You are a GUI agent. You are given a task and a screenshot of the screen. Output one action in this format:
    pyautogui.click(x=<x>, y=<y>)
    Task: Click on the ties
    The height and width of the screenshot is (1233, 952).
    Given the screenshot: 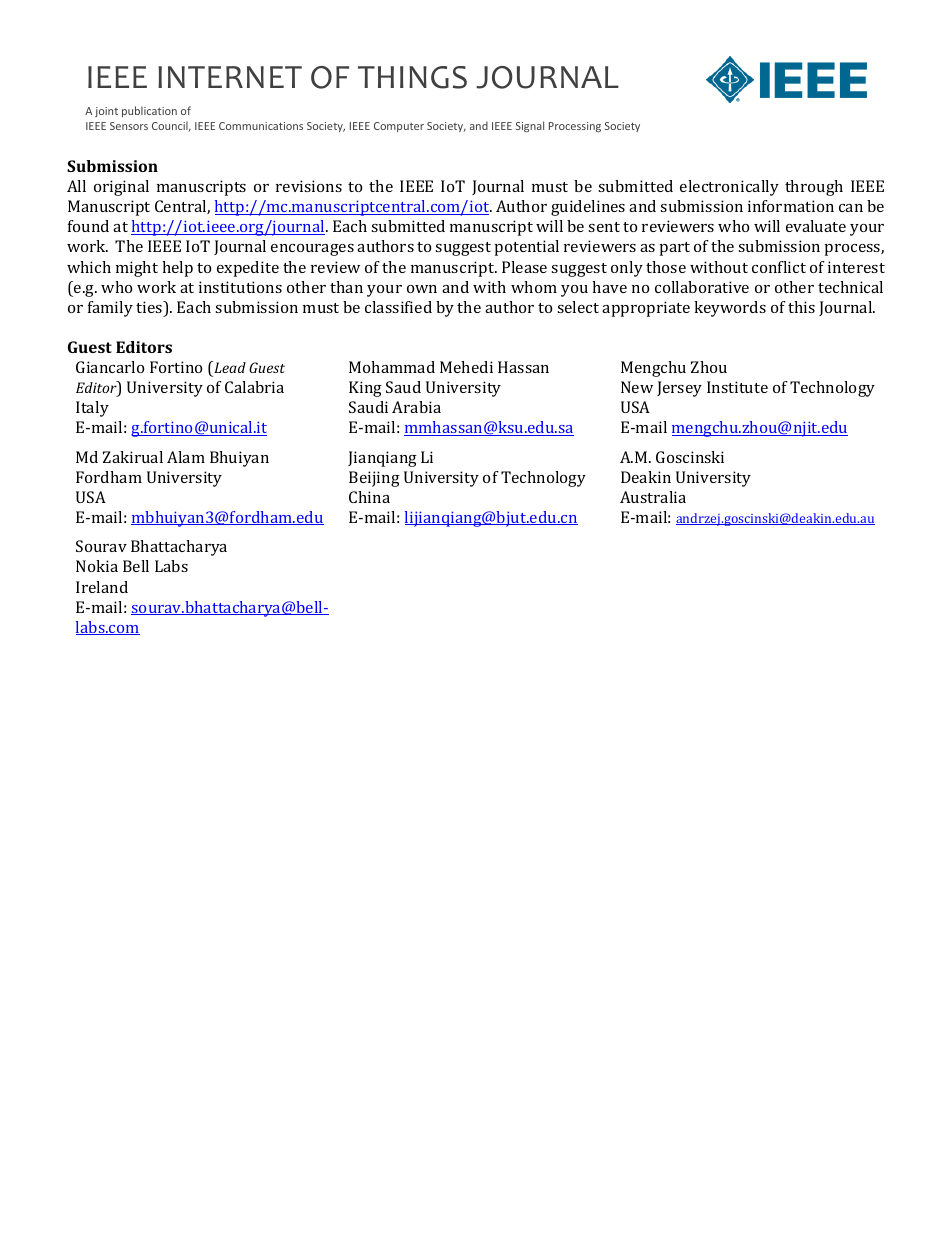 What is the action you would take?
    pyautogui.click(x=150, y=308)
